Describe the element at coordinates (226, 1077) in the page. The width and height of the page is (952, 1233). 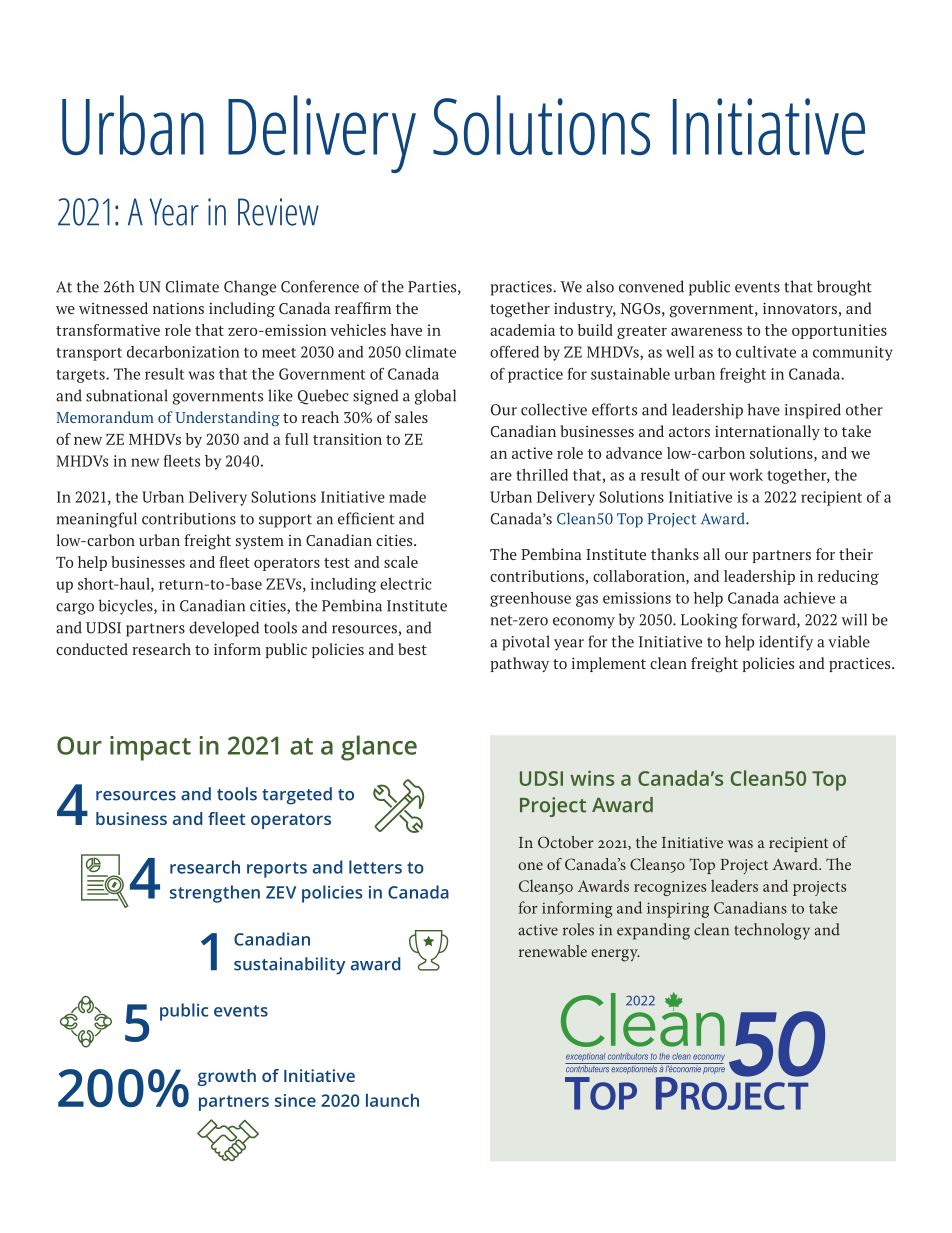
I see `growth` at that location.
